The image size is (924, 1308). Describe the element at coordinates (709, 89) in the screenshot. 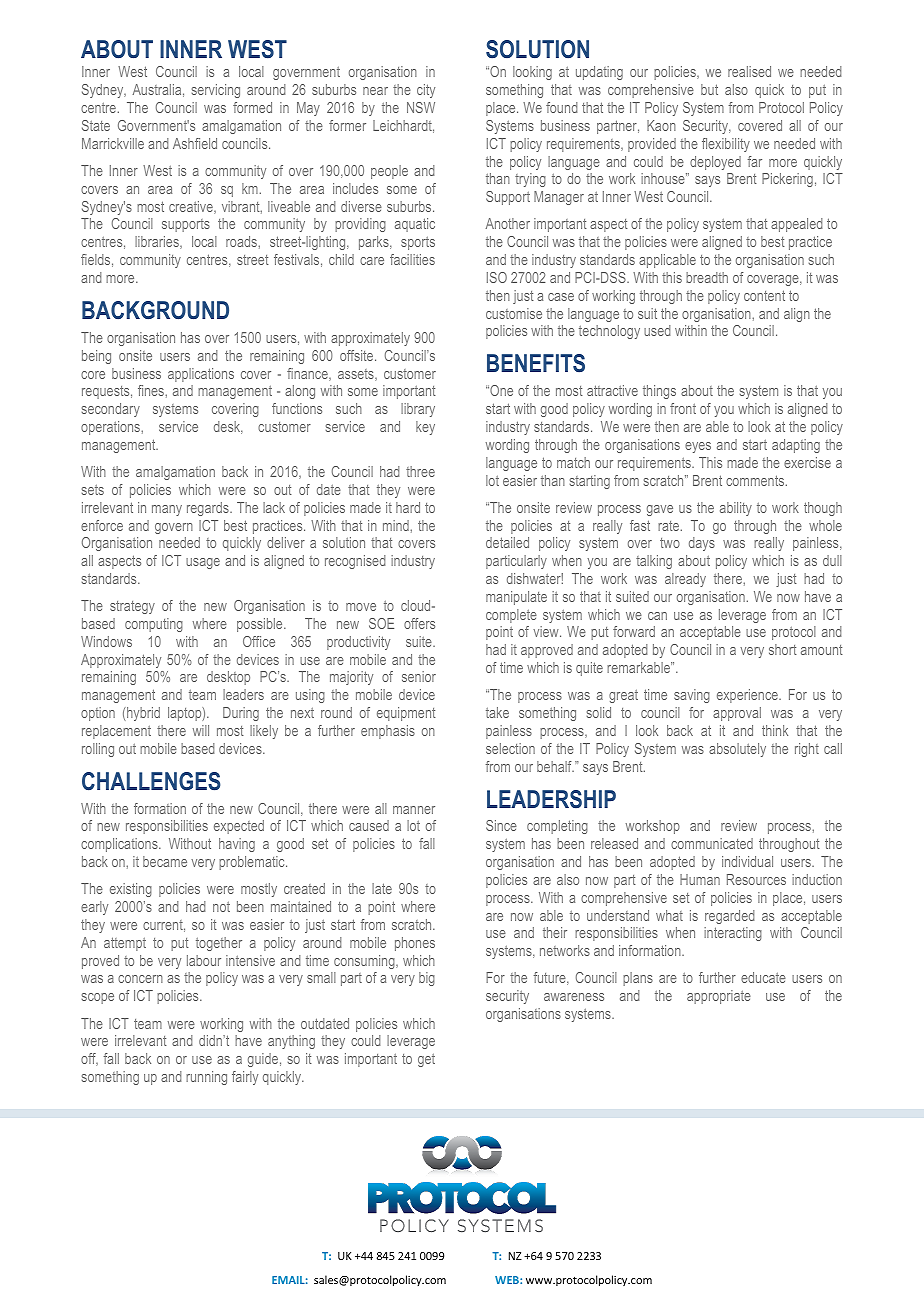

I see `but` at that location.
